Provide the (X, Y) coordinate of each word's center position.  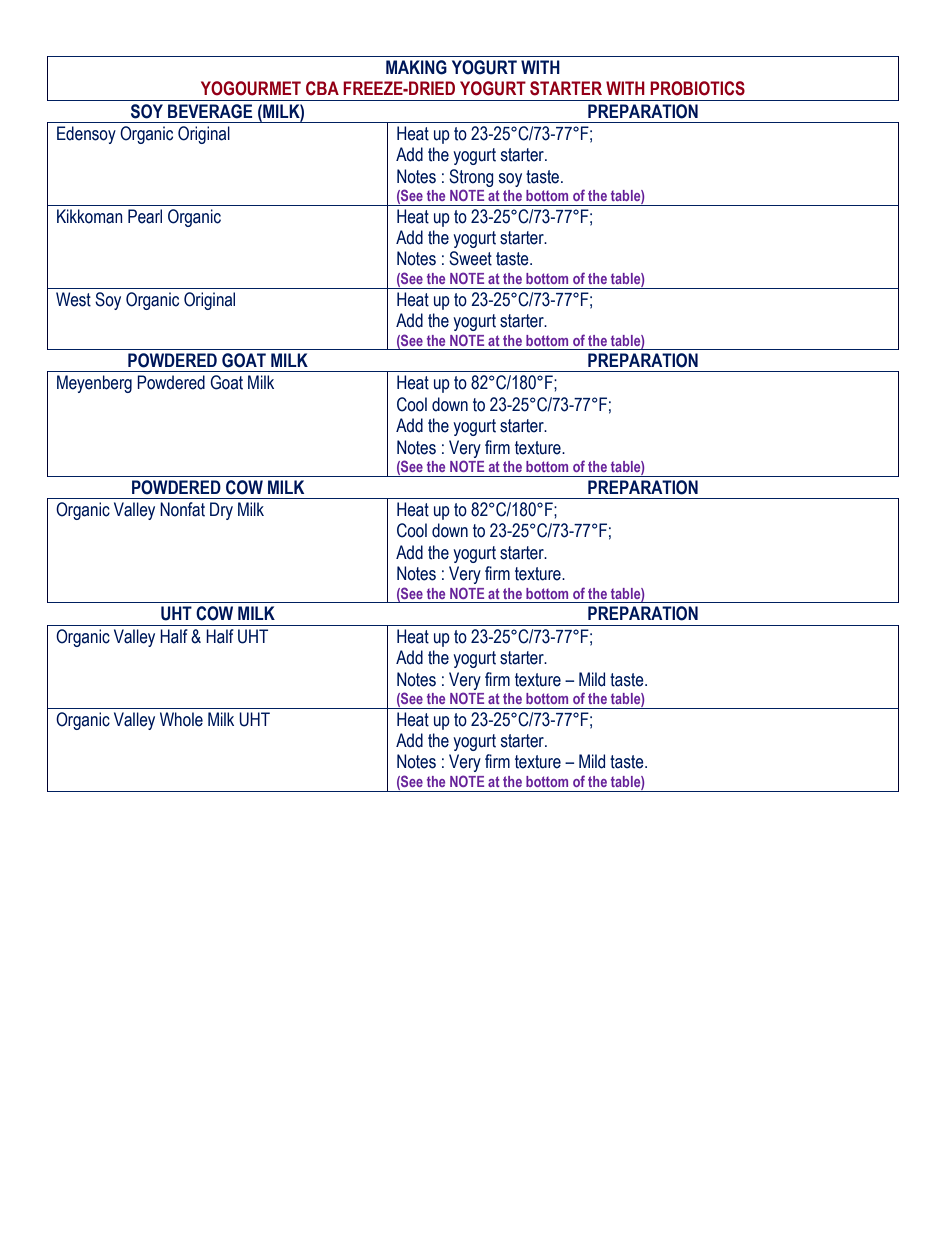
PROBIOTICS (697, 88)
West (73, 299)
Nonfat (182, 509)
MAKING (416, 67)
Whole (181, 719)
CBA (322, 88)
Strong (471, 178)
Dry (221, 511)
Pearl (145, 216)
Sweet (470, 258)
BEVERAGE (210, 111)
